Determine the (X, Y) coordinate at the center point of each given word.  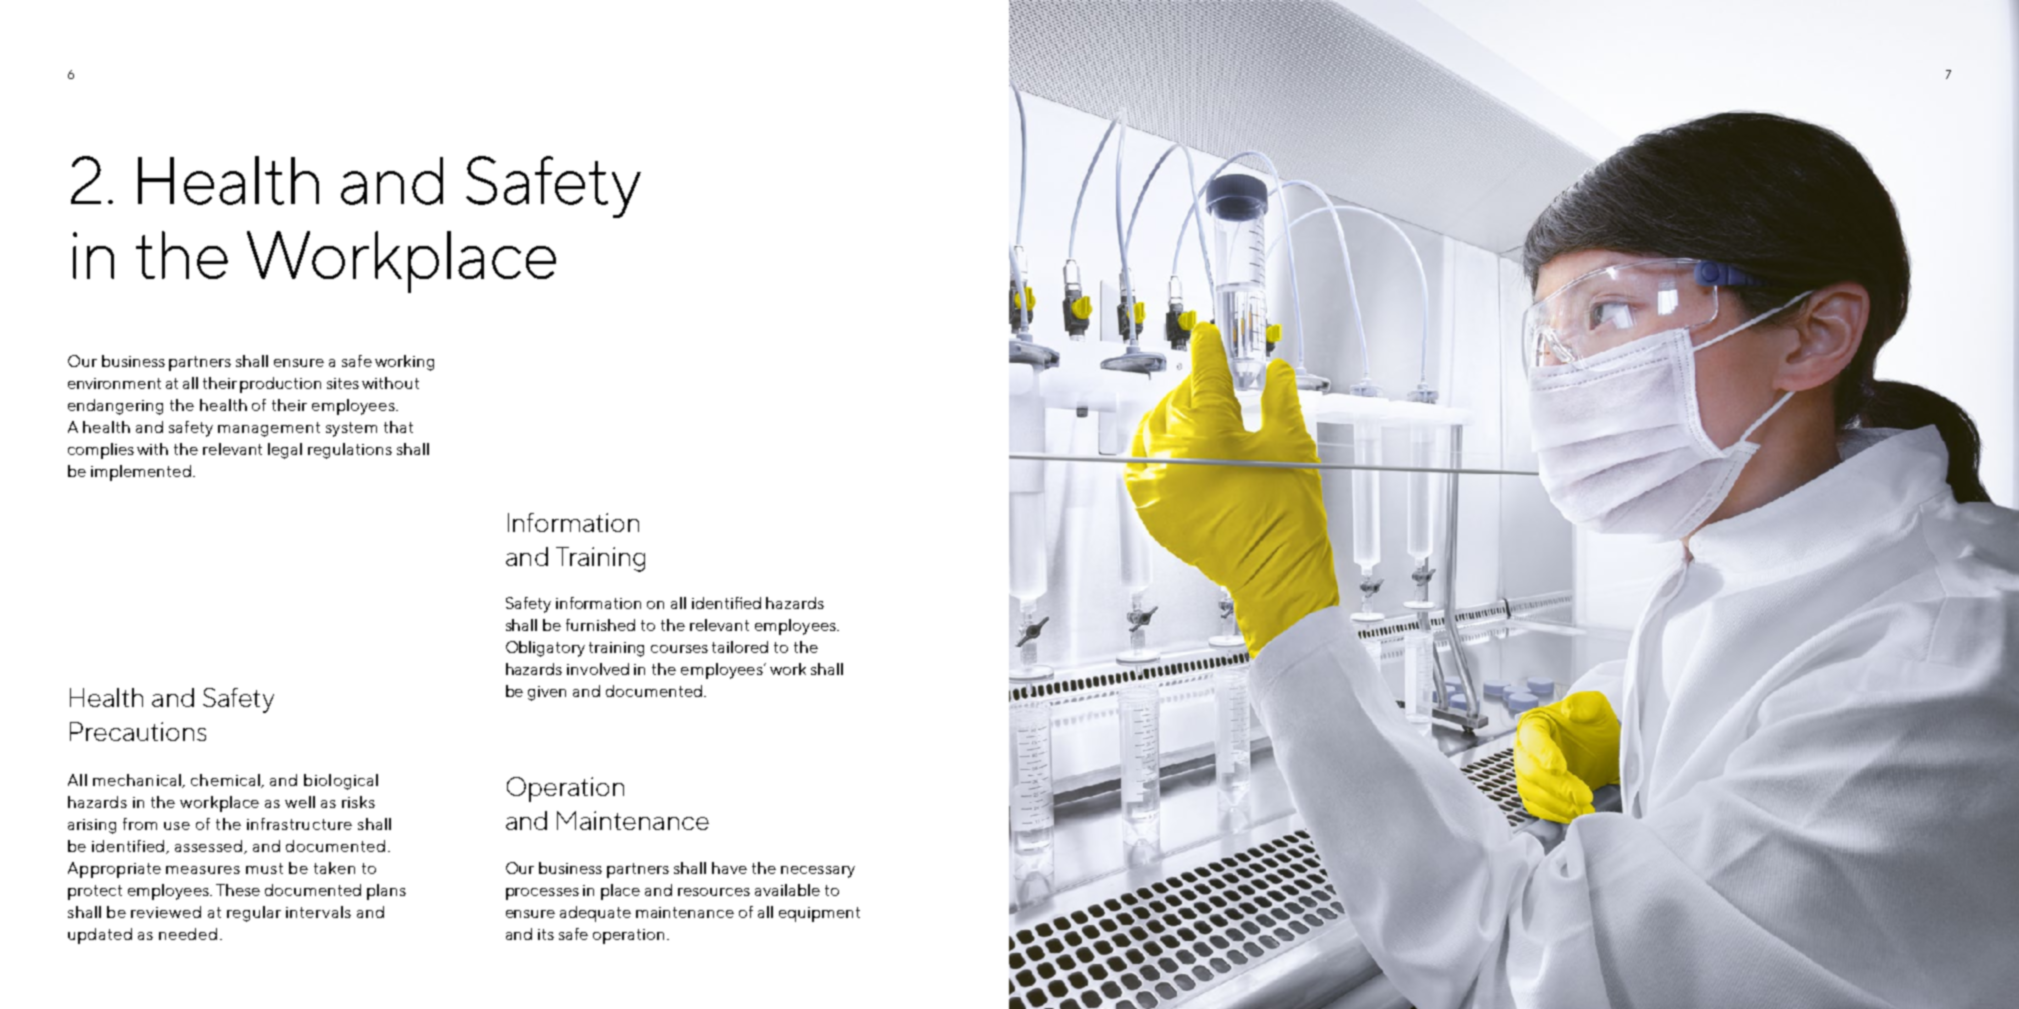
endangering (115, 407)
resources (714, 892)
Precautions (138, 731)
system (351, 429)
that (398, 427)
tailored (740, 647)
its (546, 934)
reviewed (166, 912)
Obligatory (545, 649)
